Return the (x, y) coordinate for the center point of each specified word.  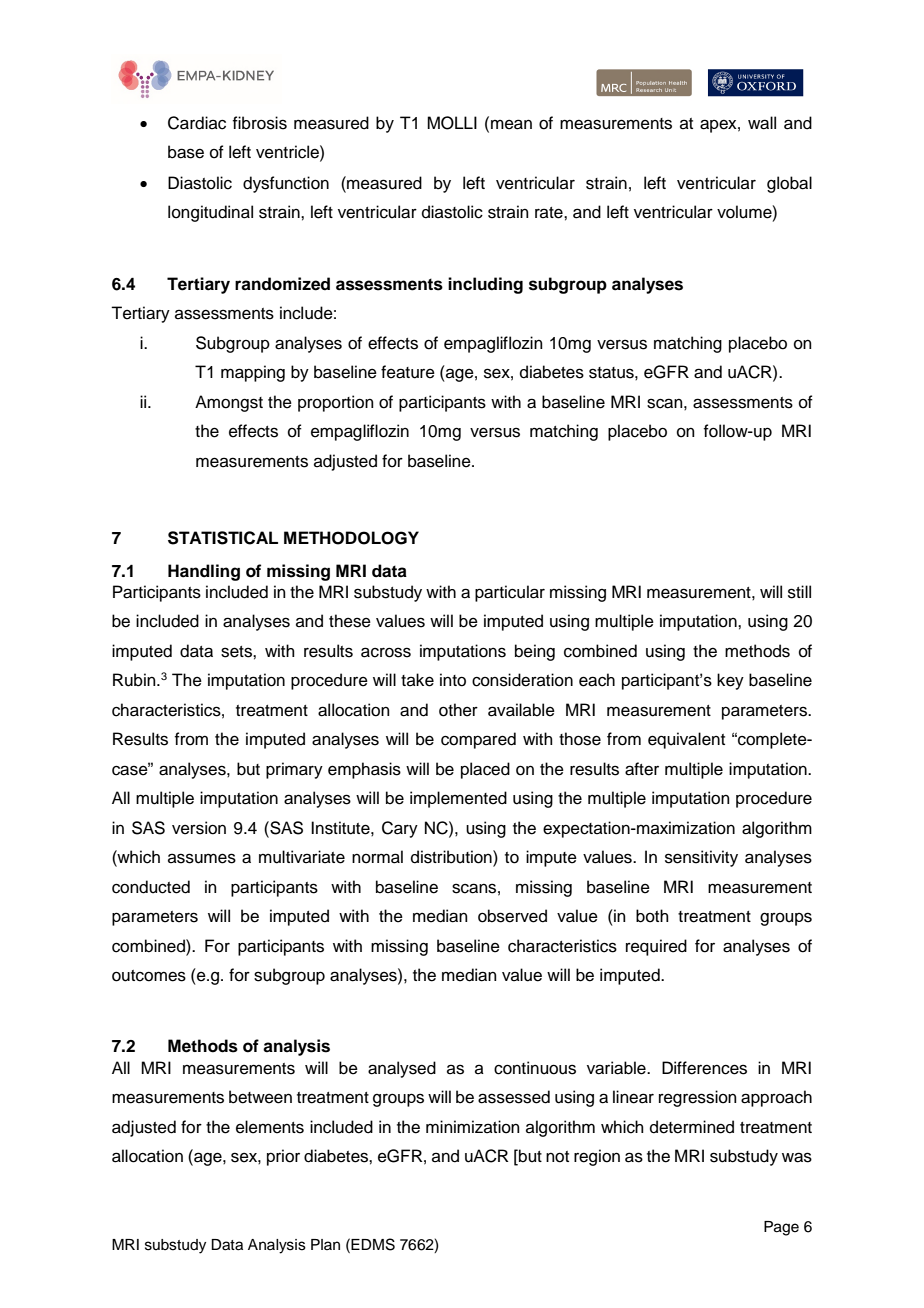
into (453, 680)
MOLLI (452, 123)
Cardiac (197, 123)
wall (762, 123)
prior (283, 1157)
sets (237, 652)
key (730, 681)
